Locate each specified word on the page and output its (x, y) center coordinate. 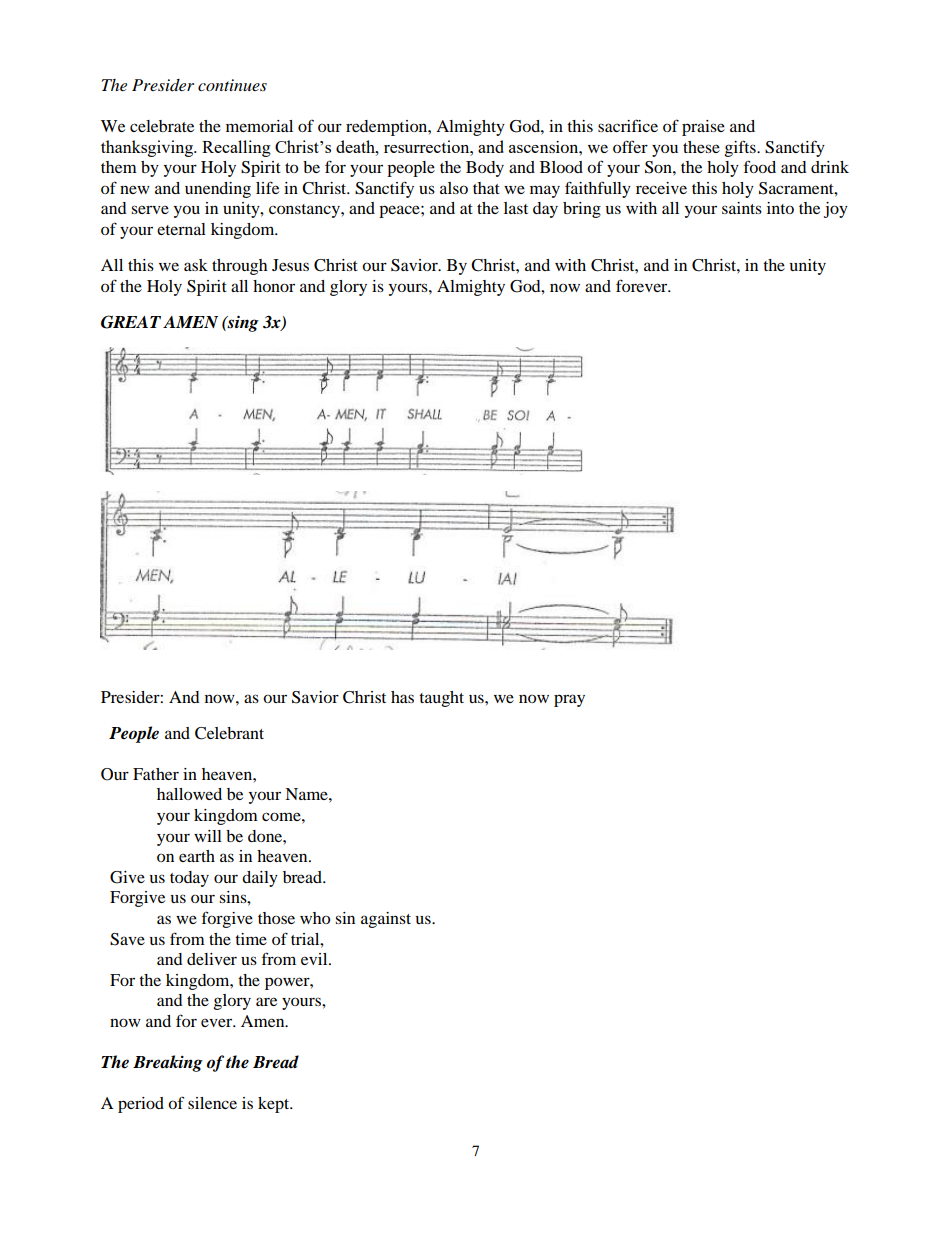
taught (441, 699)
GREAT (131, 322)
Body (485, 169)
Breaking (168, 1063)
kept (275, 1105)
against (386, 920)
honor (274, 286)
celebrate (162, 126)
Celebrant (229, 733)
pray (569, 700)
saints (742, 208)
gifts (741, 148)
